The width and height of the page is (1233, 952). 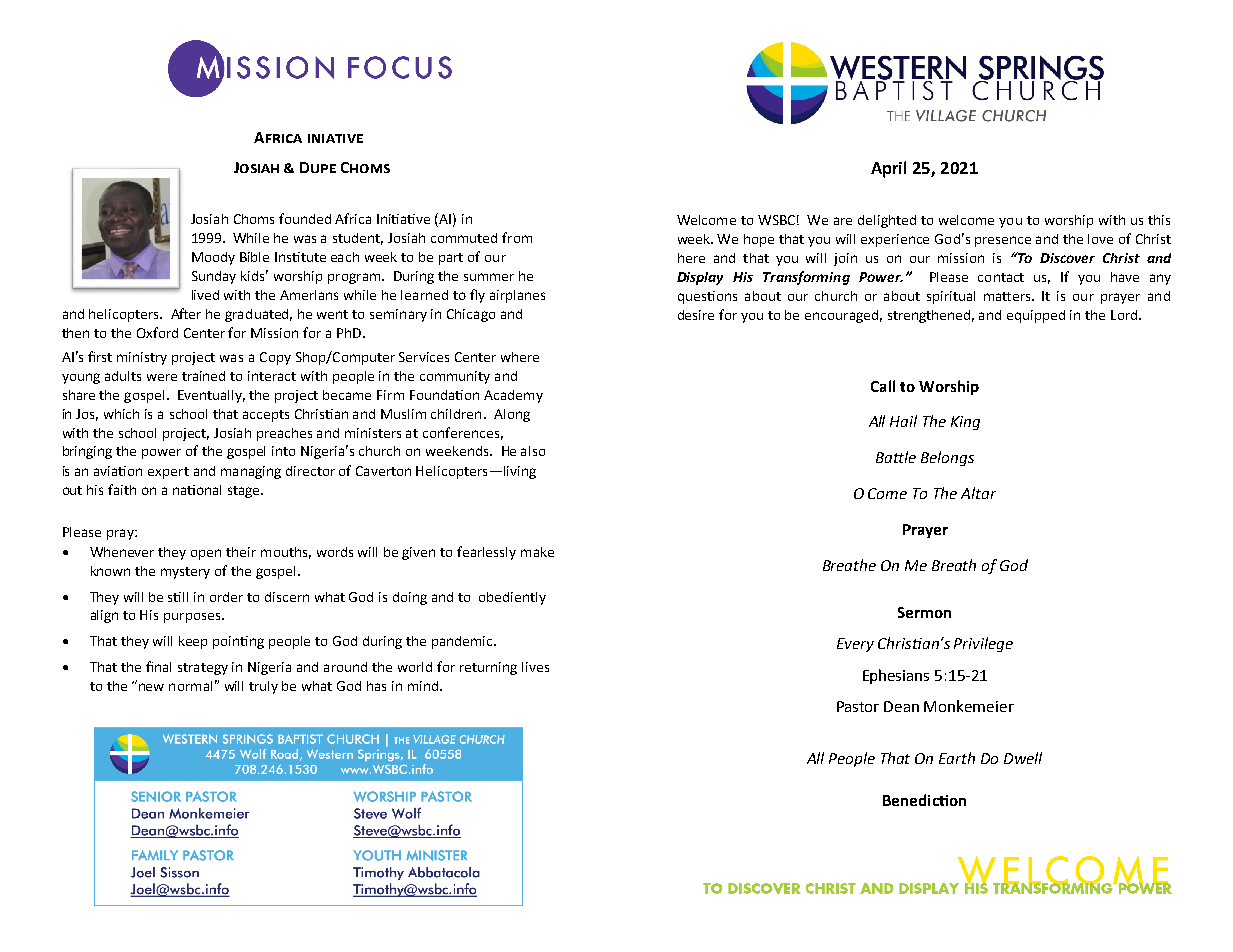 I want to click on truly, so click(x=263, y=687).
